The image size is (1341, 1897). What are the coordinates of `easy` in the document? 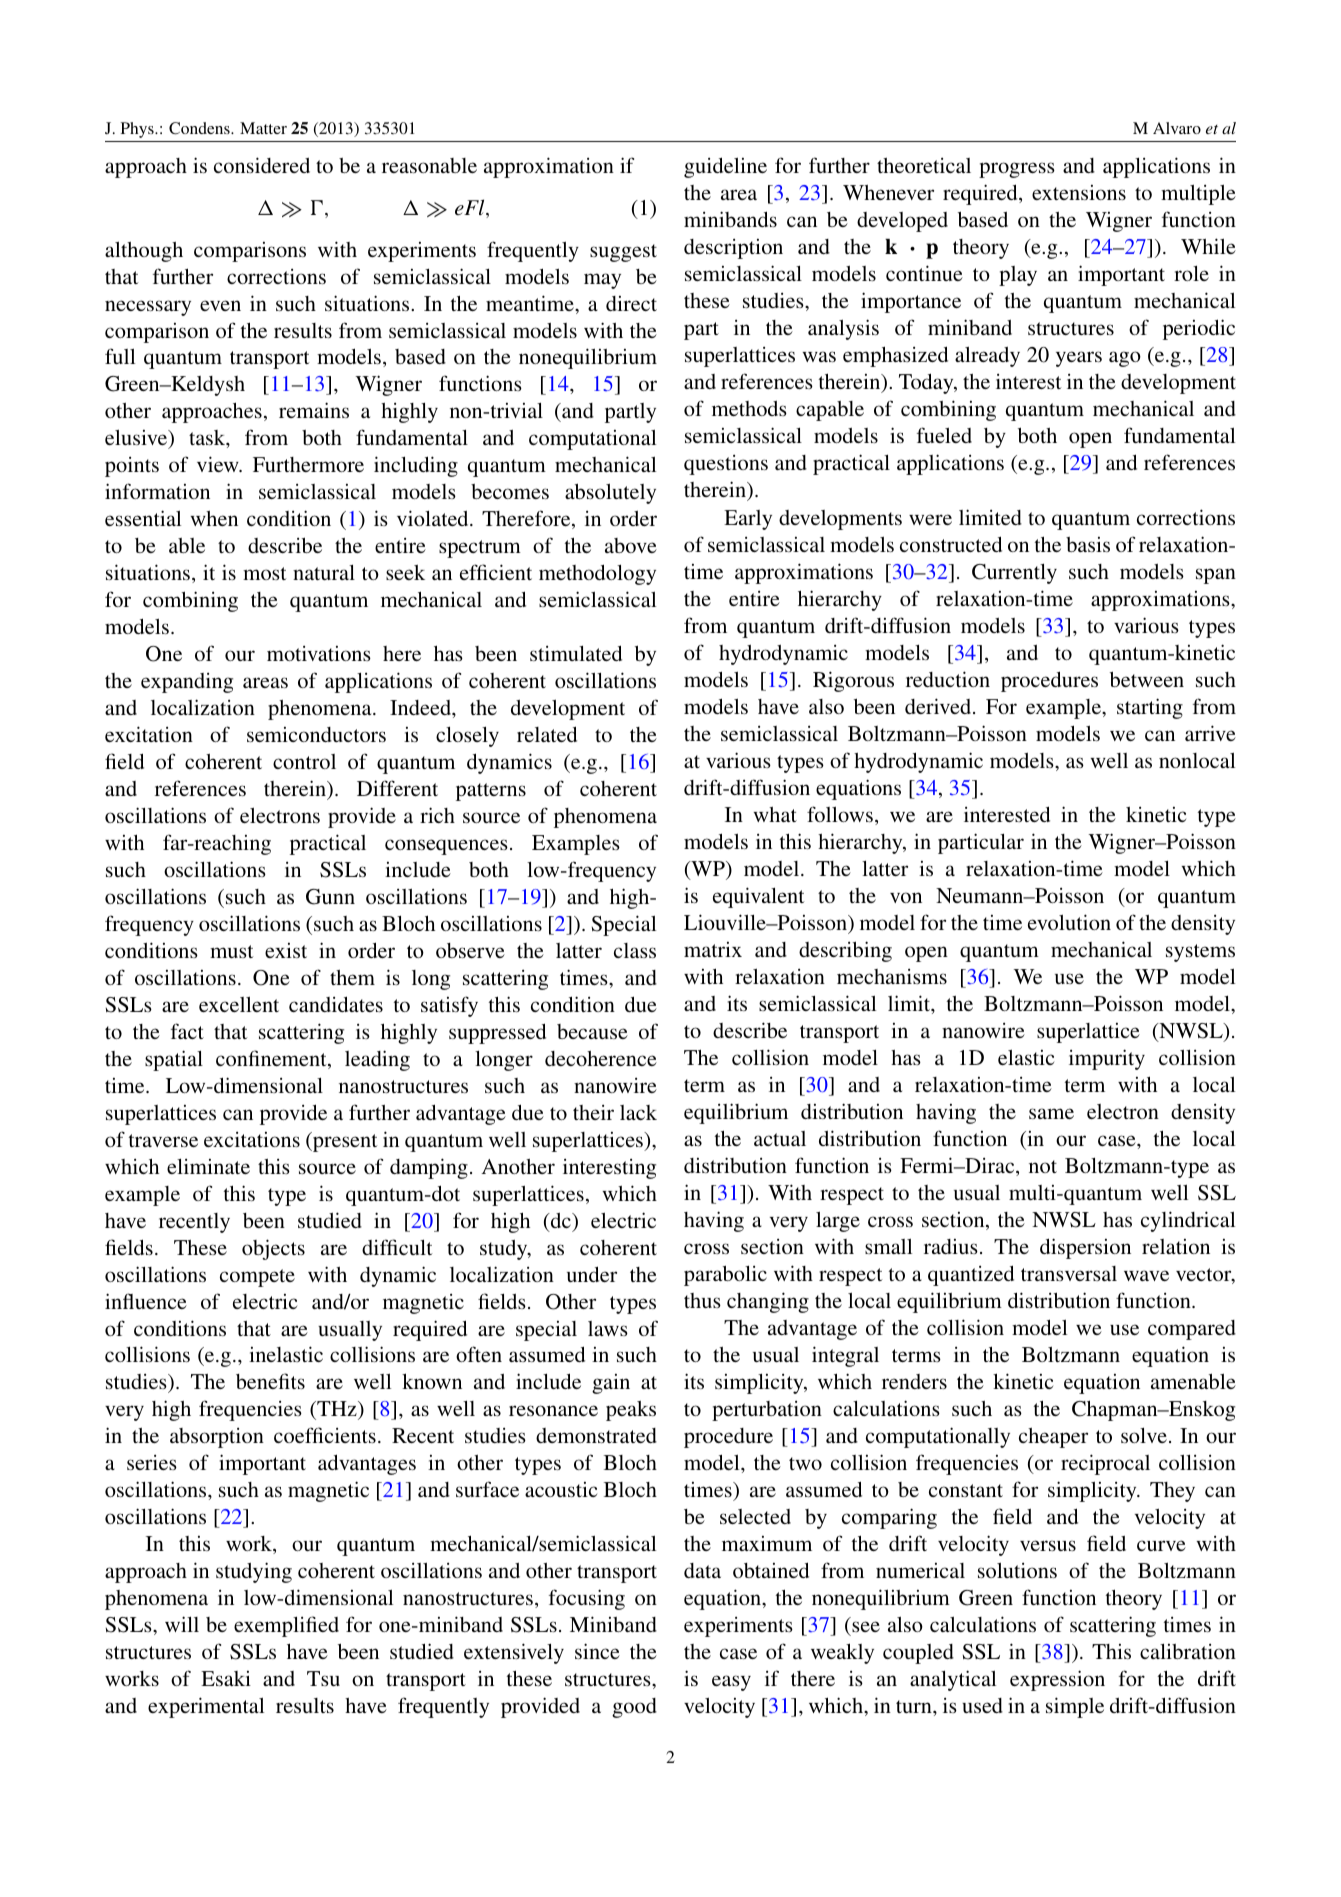 It's located at (731, 1683).
